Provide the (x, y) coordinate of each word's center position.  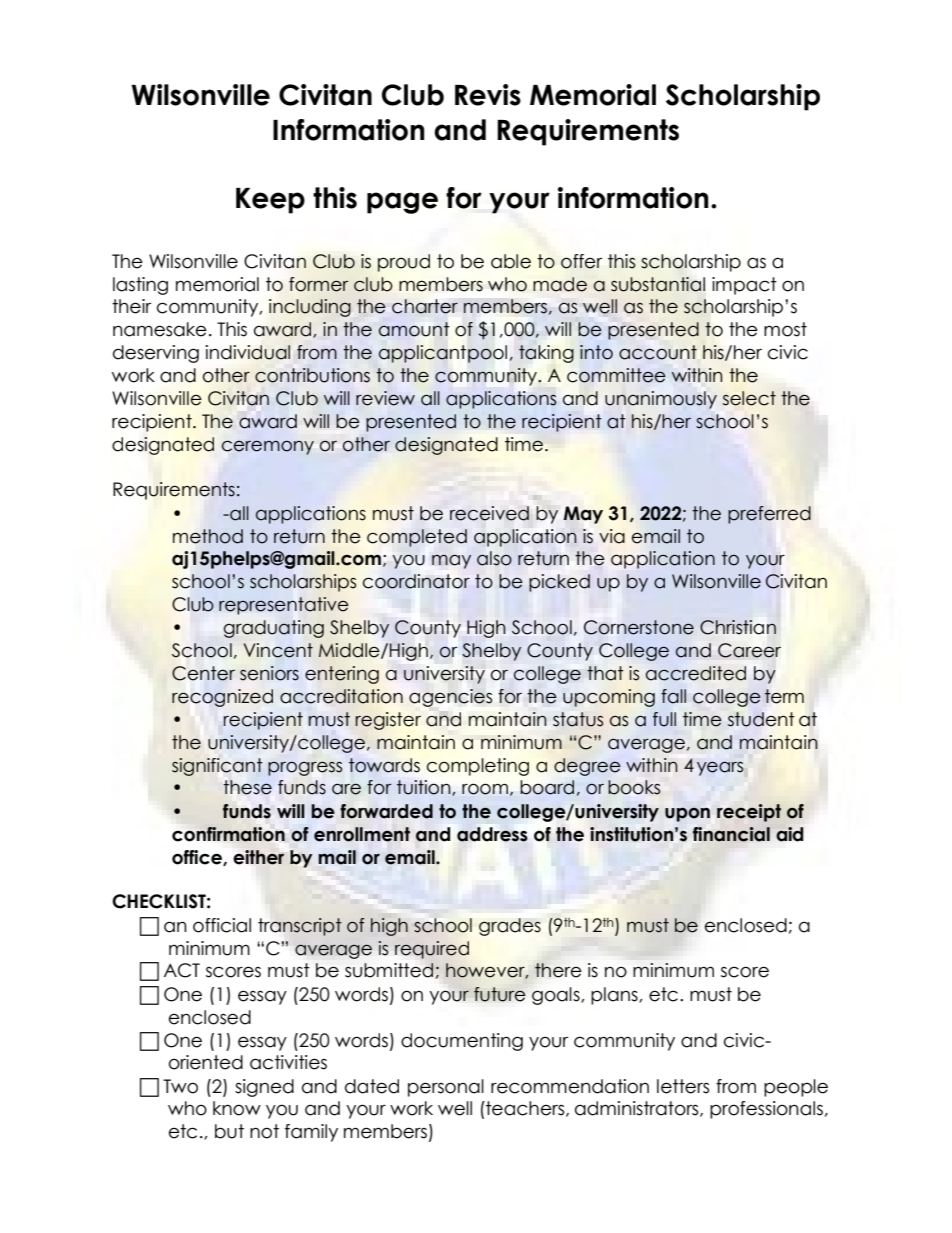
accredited (696, 673)
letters (683, 1086)
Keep (270, 201)
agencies (450, 698)
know (237, 1108)
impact (744, 286)
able (511, 261)
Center (203, 673)
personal (446, 1088)
